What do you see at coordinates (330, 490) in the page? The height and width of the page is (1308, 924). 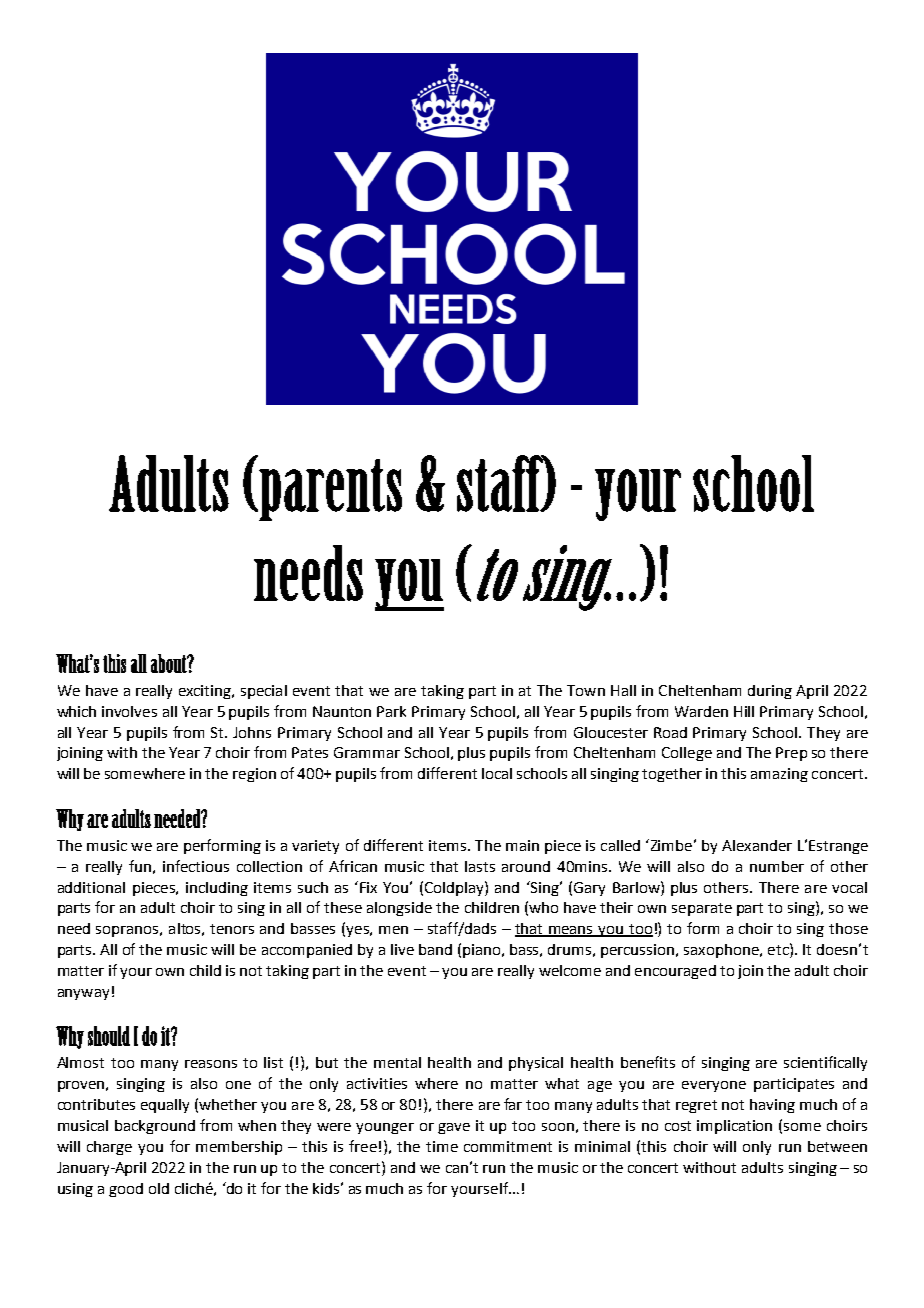 I see `parents` at bounding box center [330, 490].
